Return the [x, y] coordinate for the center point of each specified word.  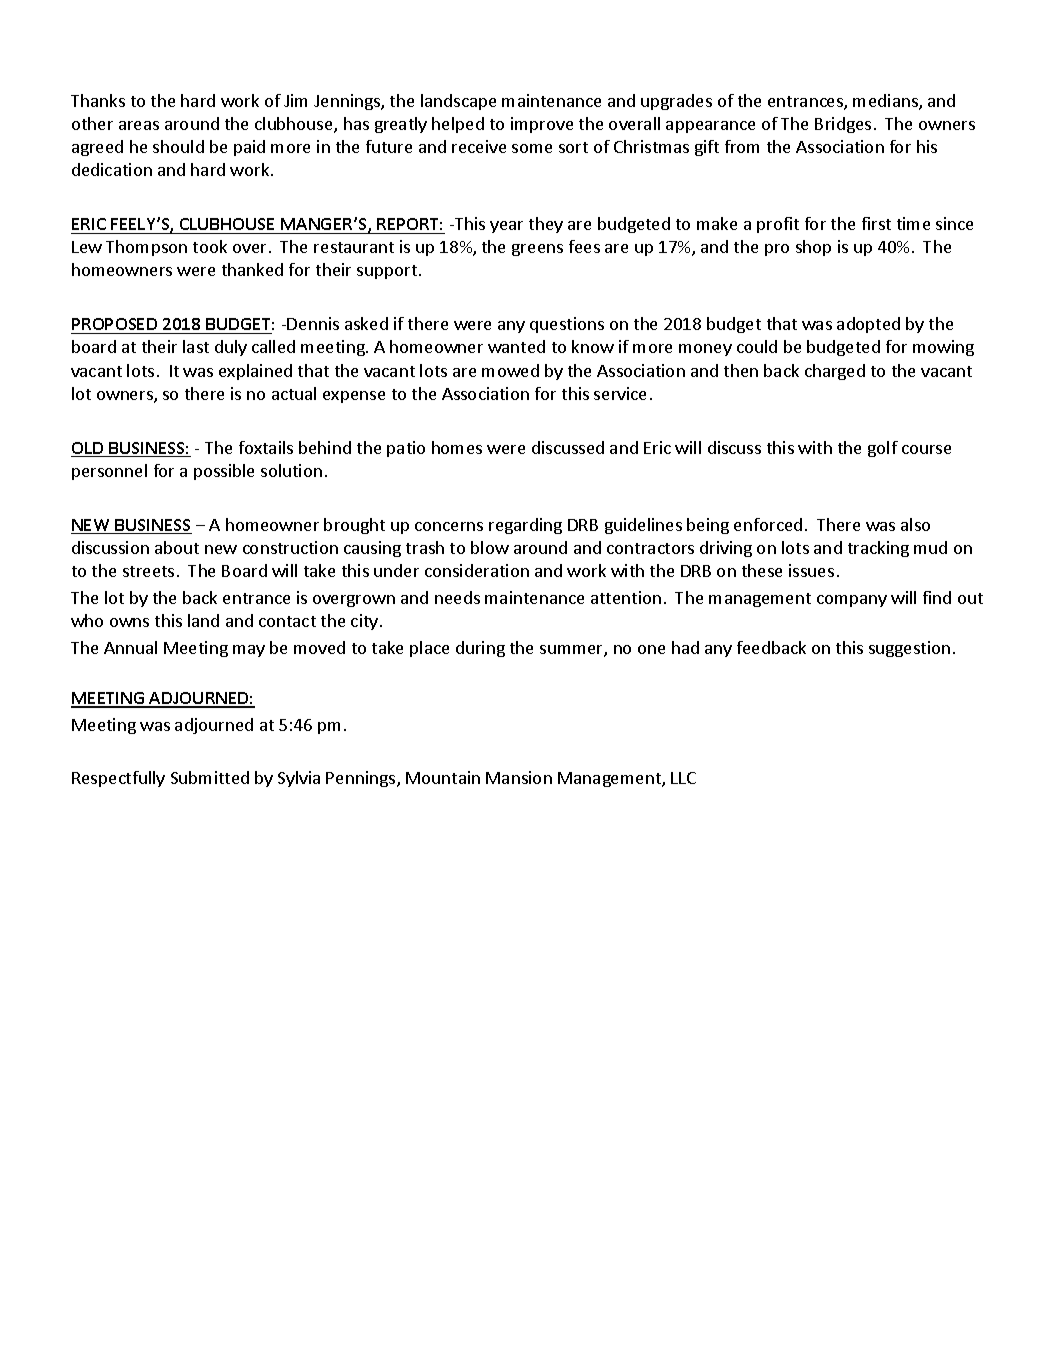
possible [224, 472]
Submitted [210, 777]
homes [457, 447]
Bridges [843, 125]
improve [542, 125]
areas [139, 125]
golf [883, 449]
